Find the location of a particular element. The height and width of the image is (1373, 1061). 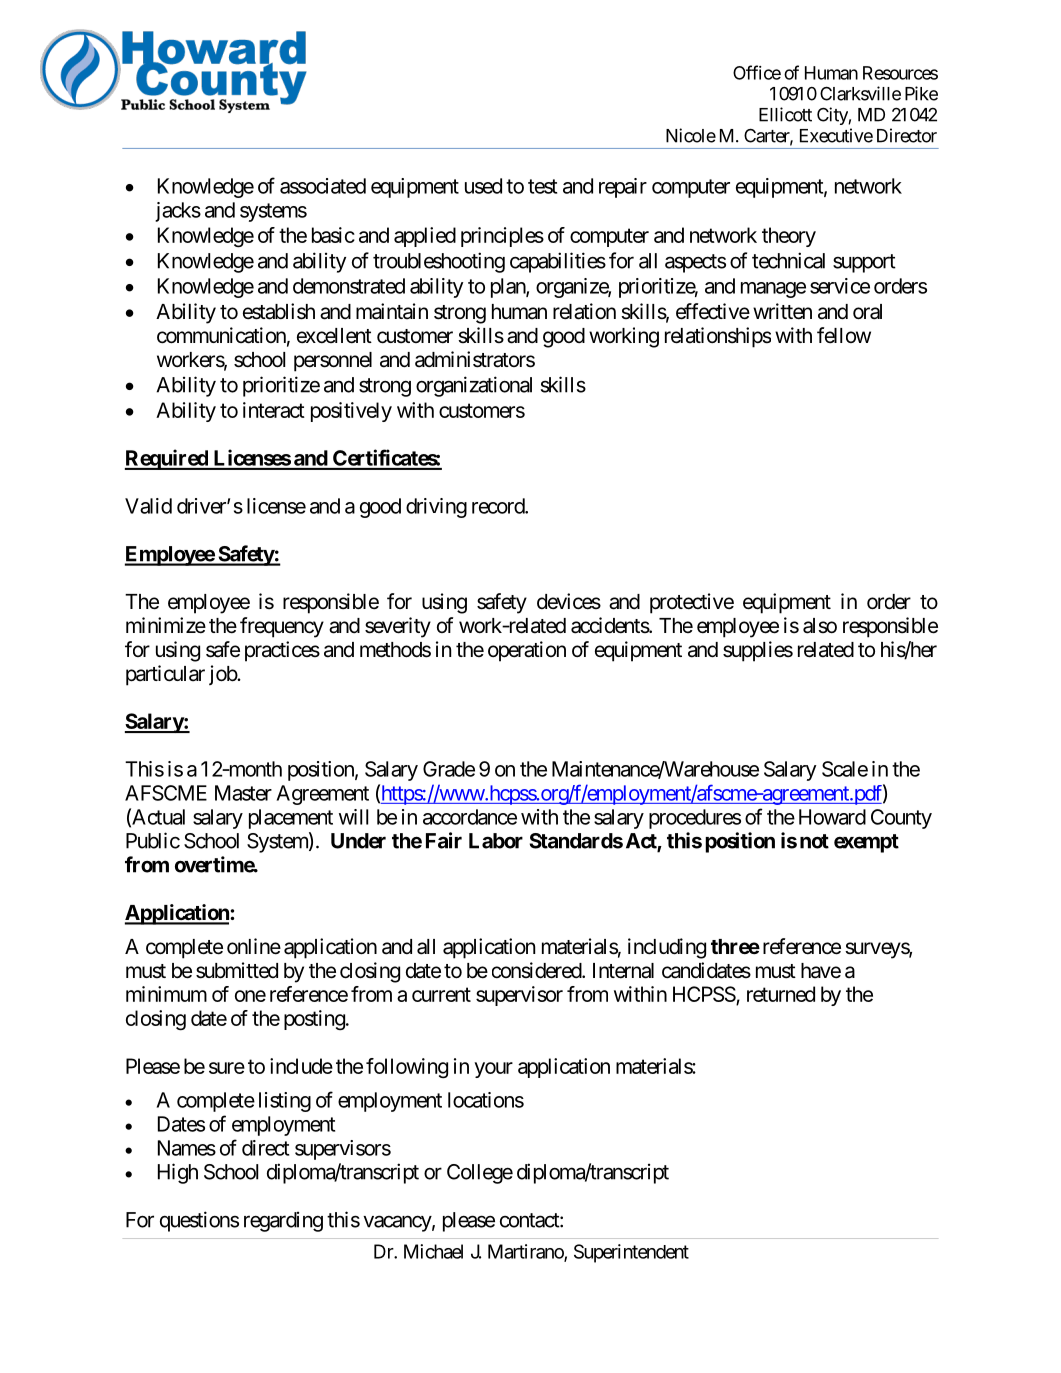

also is located at coordinates (820, 626).
